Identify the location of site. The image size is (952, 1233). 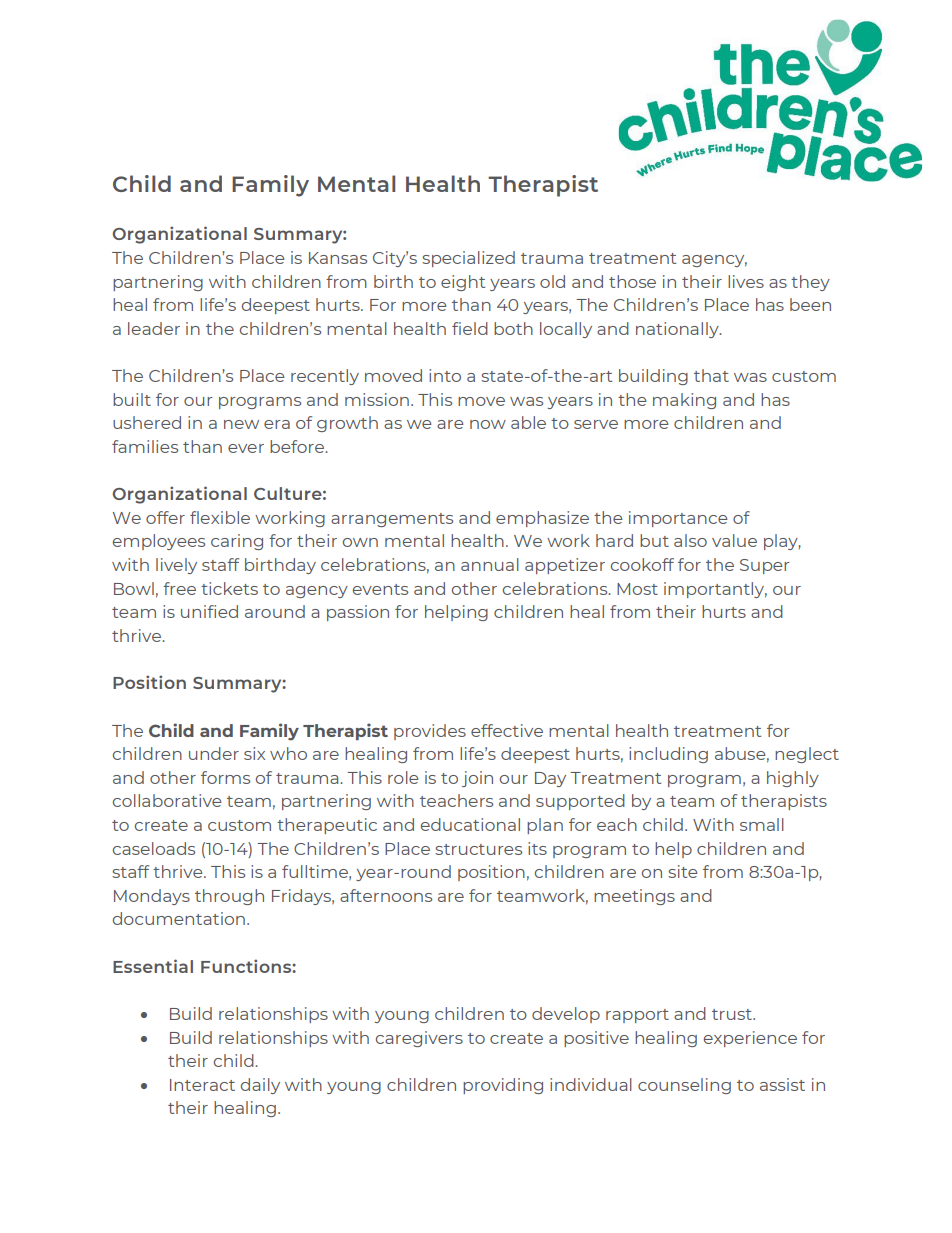
(683, 871).
